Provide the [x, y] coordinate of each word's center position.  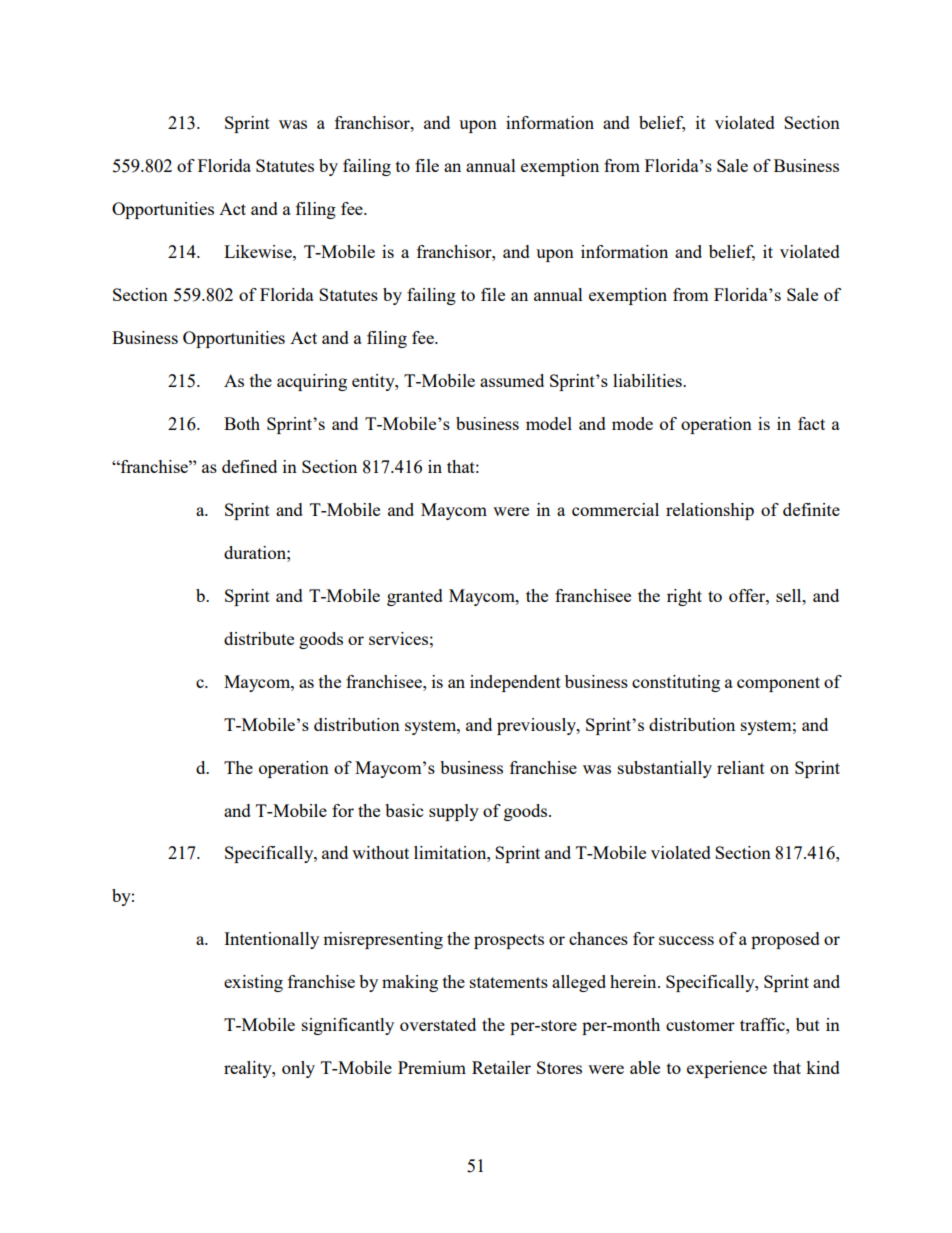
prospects [509, 941]
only [298, 1069]
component [778, 684]
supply [454, 812]
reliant [741, 767]
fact [811, 423]
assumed [512, 380]
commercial [615, 509]
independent [515, 683]
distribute [259, 638]
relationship [710, 511]
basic [404, 810]
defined [249, 466]
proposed [785, 940]
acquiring [312, 382]
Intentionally [271, 940]
